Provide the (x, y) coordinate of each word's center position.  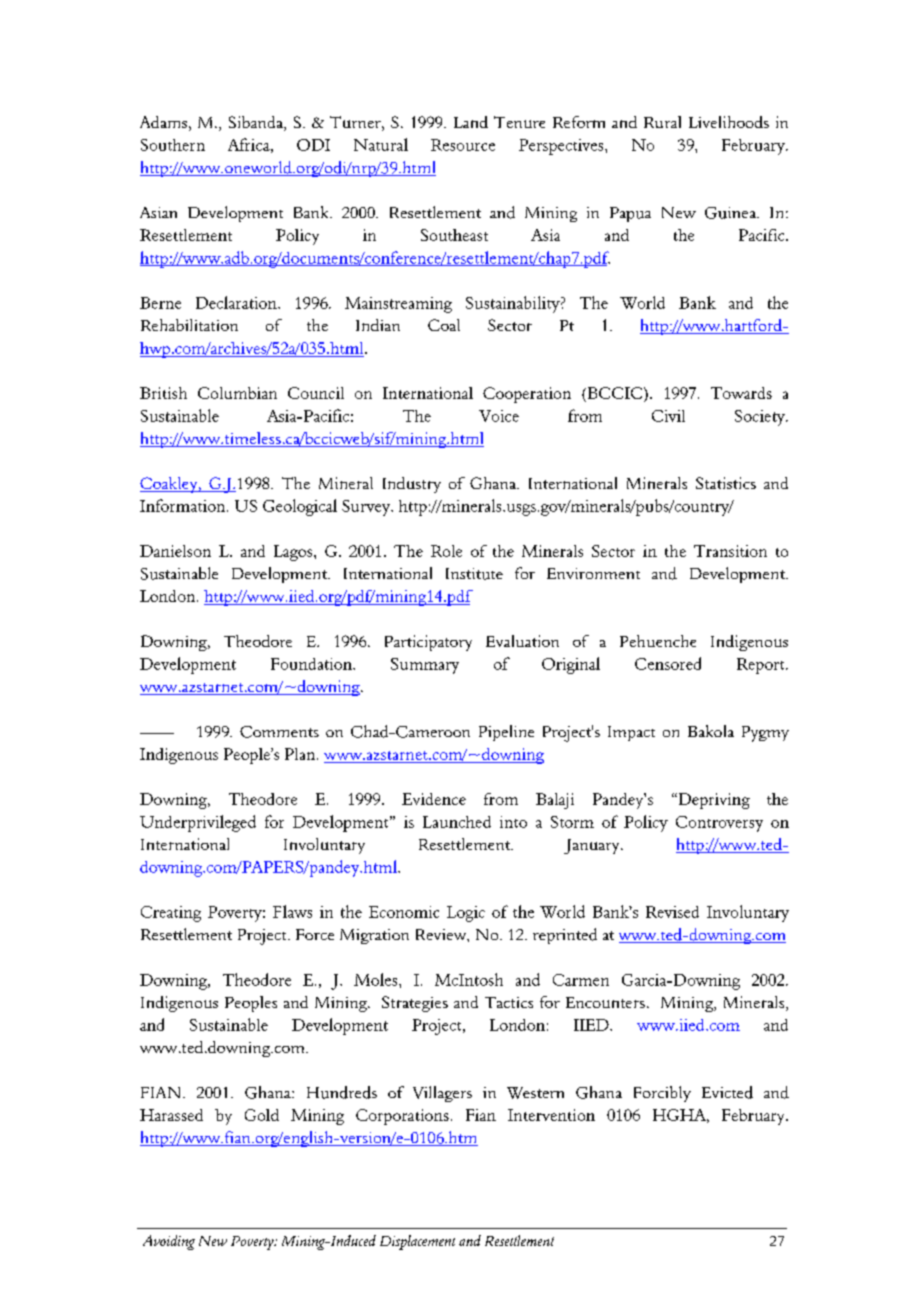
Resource (463, 145)
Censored (668, 663)
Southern (173, 145)
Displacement (417, 1242)
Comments (279, 732)
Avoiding (169, 1242)
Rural (662, 122)
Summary (425, 666)
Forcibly (662, 1094)
